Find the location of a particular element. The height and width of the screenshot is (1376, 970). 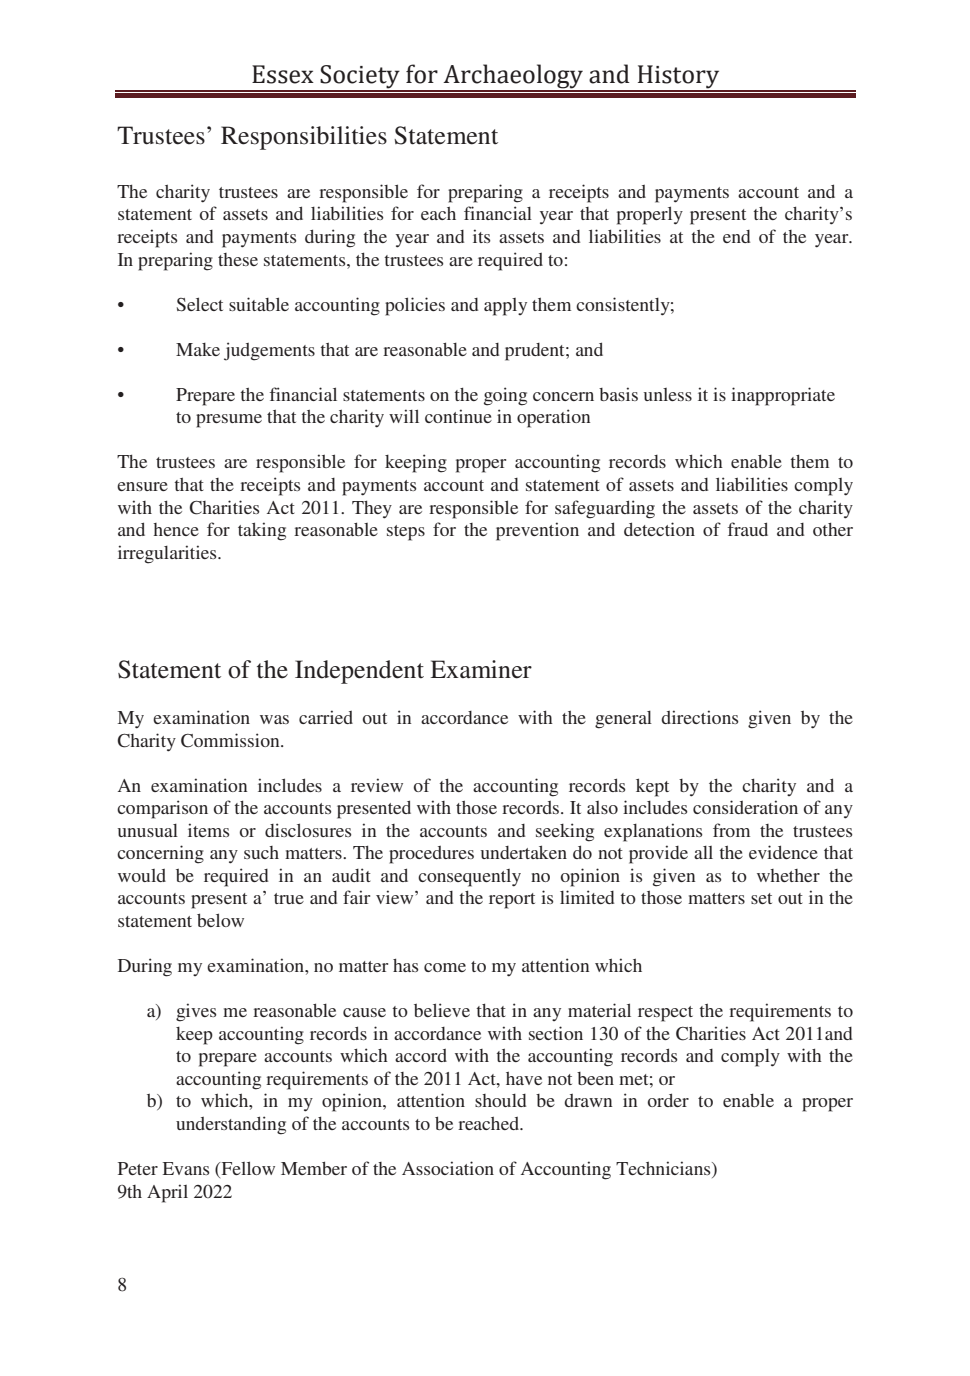

directions is located at coordinates (699, 717).
